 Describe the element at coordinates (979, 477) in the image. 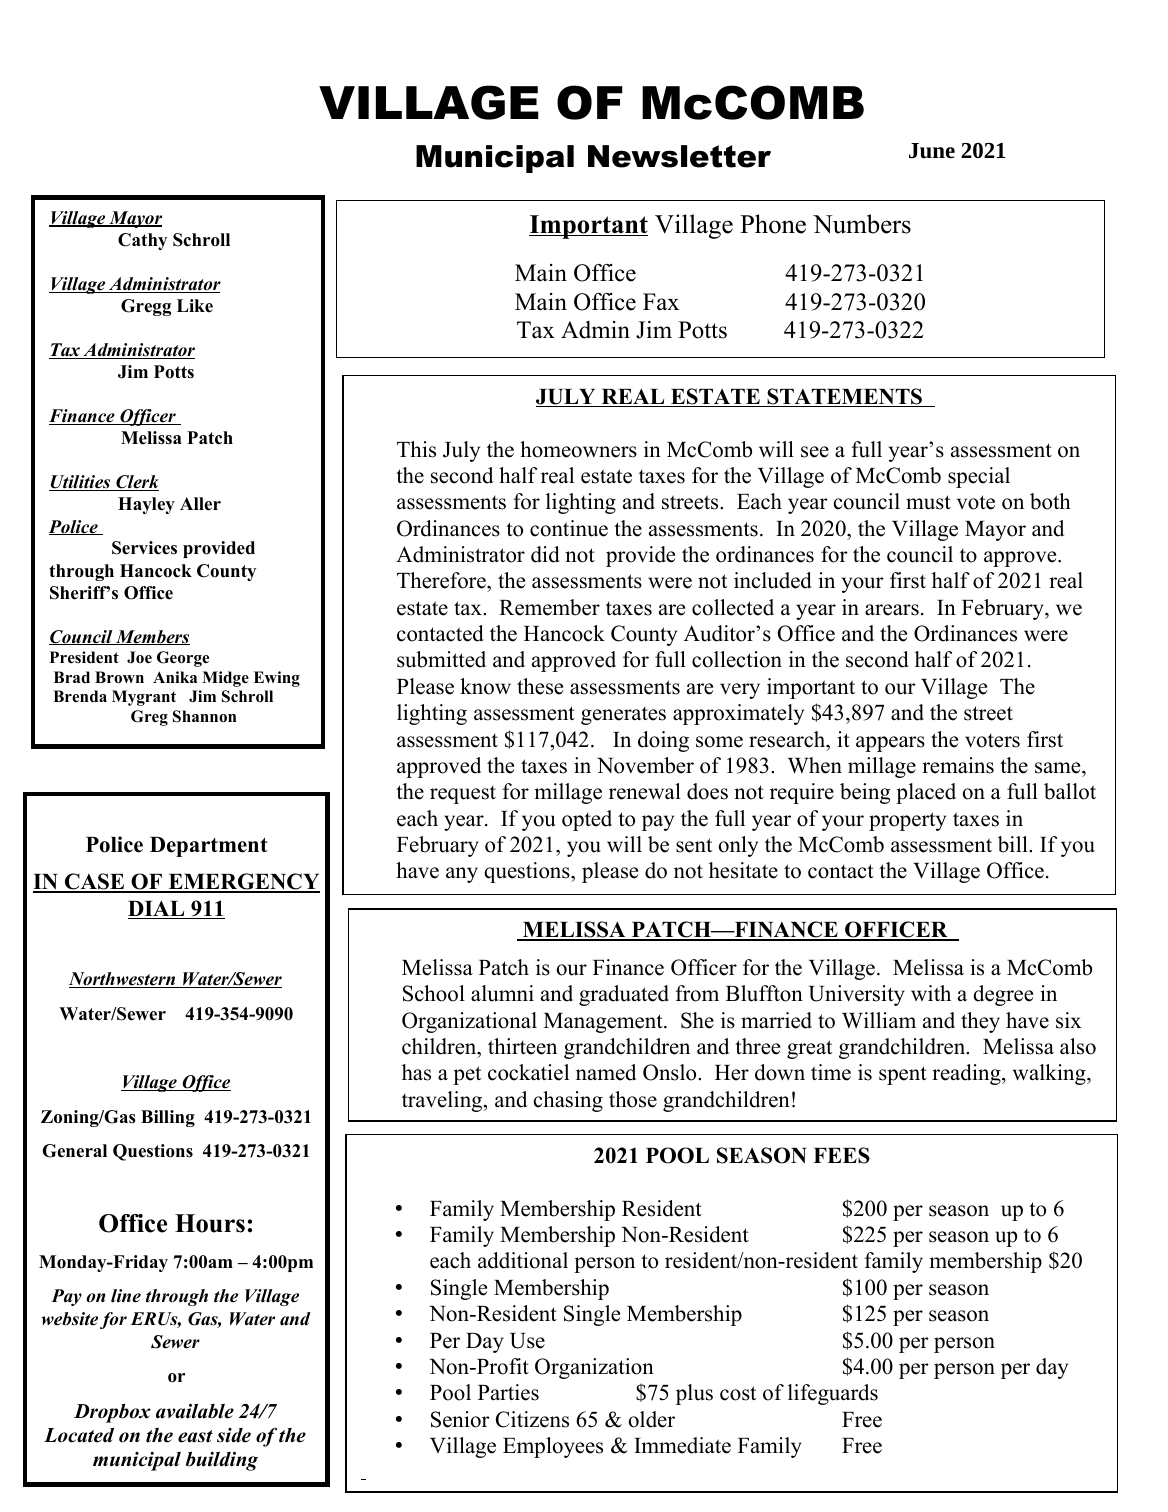

I see `special` at that location.
